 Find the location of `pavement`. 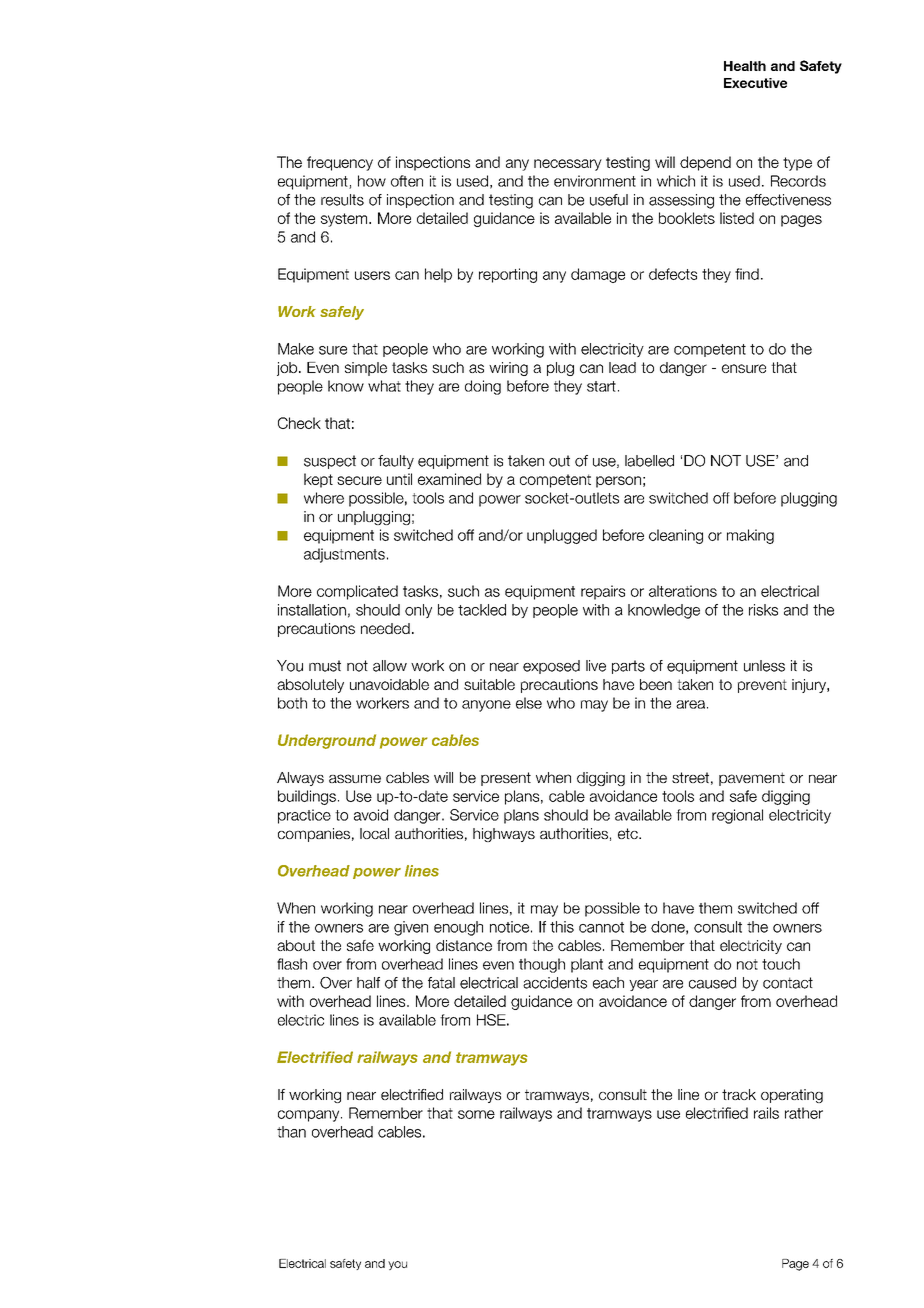

pavement is located at coordinates (752, 779).
